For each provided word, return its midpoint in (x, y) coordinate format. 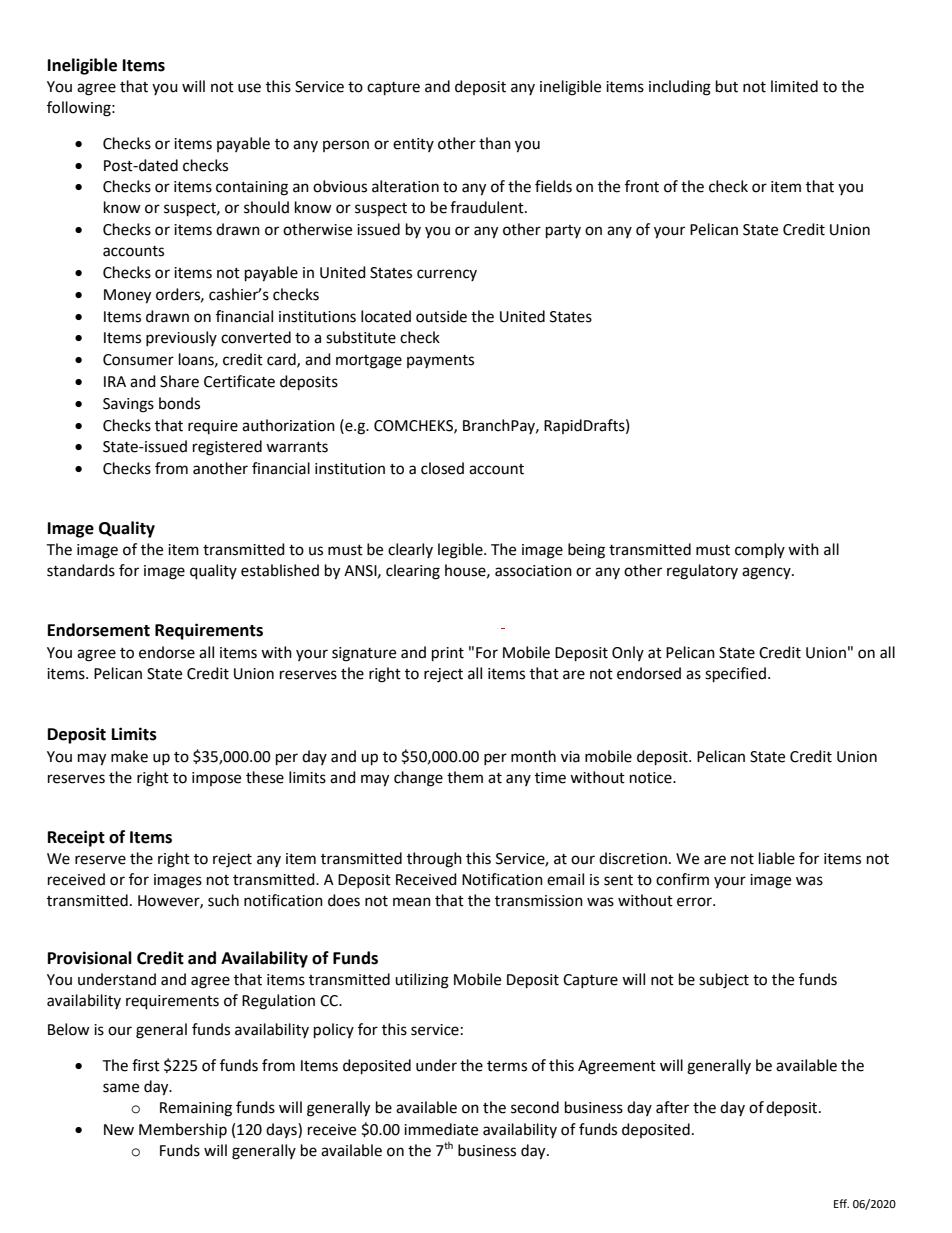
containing (252, 188)
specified (735, 675)
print (448, 654)
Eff (841, 1203)
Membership (183, 1130)
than (495, 143)
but (727, 86)
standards (81, 570)
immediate (441, 1129)
